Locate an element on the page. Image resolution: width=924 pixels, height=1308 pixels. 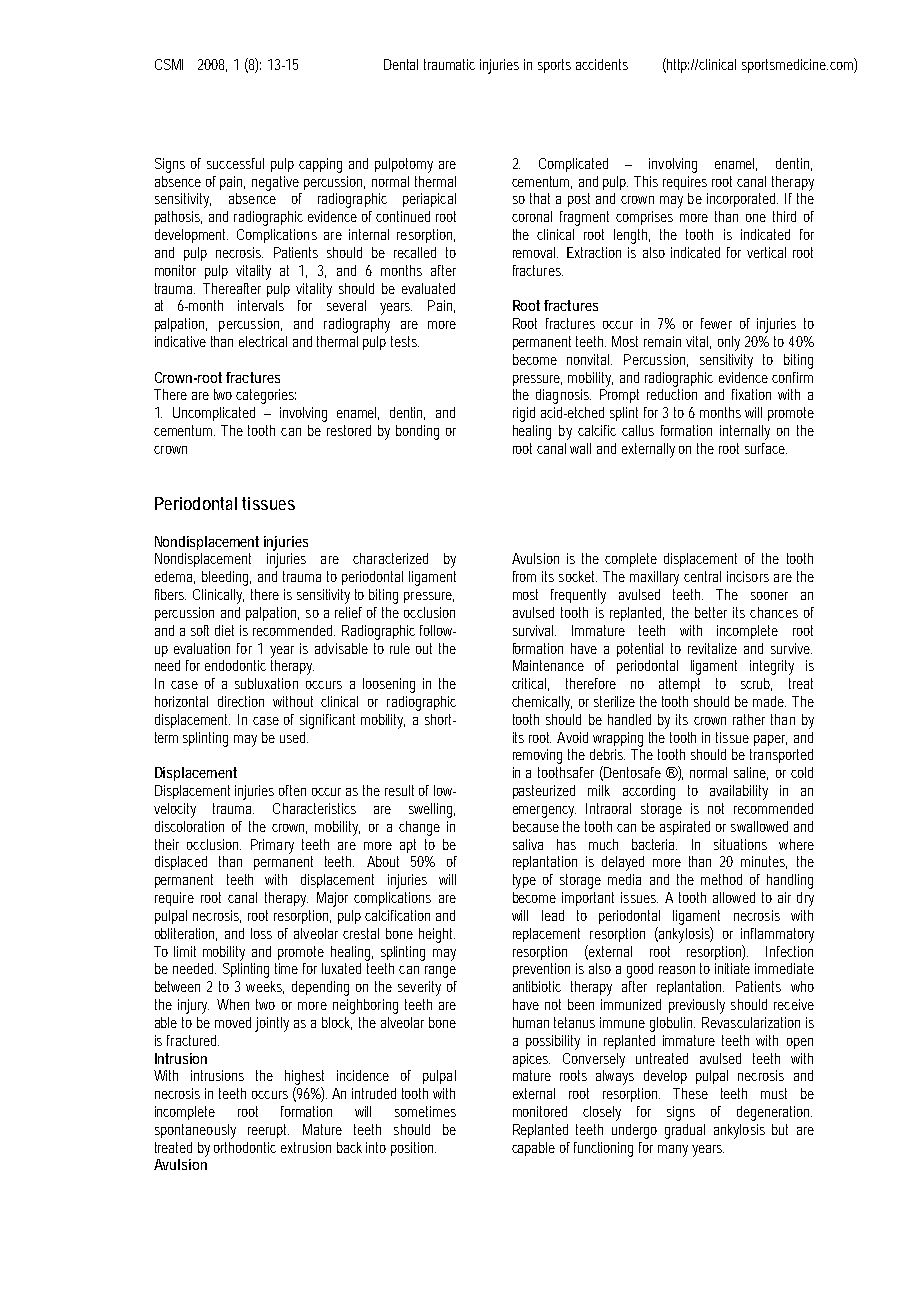
Dental is located at coordinates (401, 64).
